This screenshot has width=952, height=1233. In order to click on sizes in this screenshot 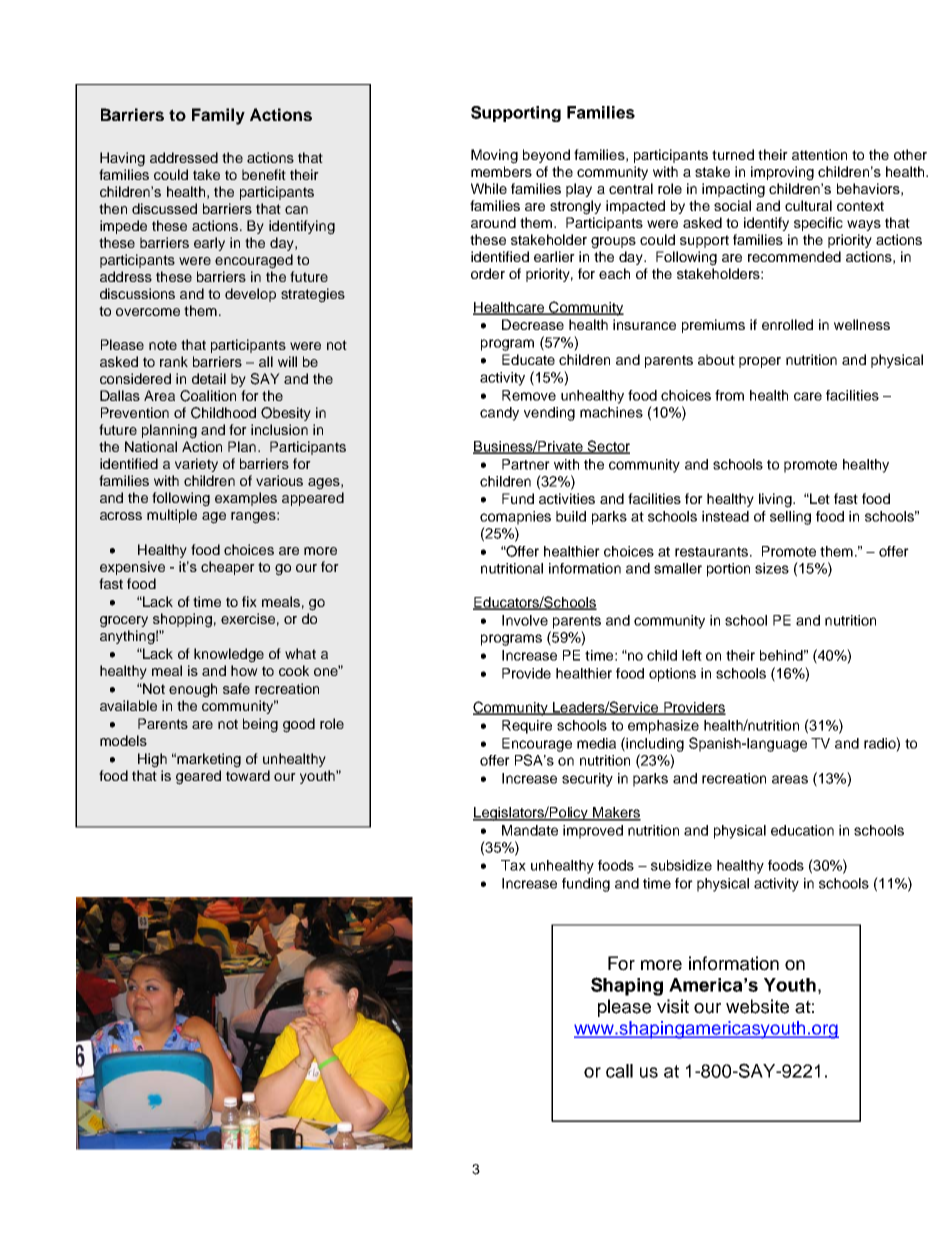, I will do `click(772, 568)`.
